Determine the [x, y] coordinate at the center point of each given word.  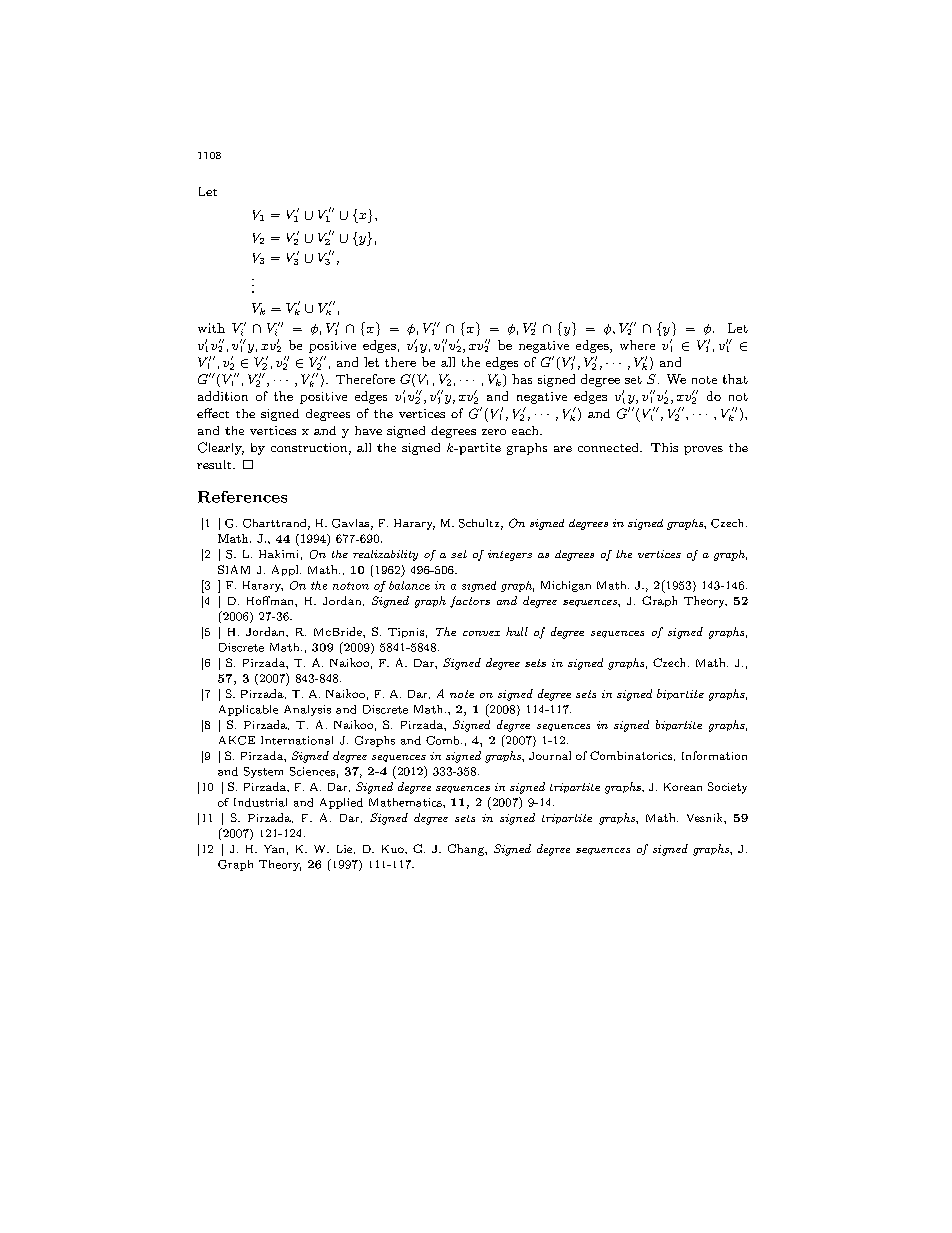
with [211, 328]
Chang [467, 850]
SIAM [234, 569]
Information [714, 755]
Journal [550, 755]
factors [470, 602]
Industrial [260, 802]
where [637, 345]
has [522, 379]
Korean [683, 787]
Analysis [307, 710]
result [215, 464]
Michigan [566, 586]
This [664, 447]
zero [494, 432]
